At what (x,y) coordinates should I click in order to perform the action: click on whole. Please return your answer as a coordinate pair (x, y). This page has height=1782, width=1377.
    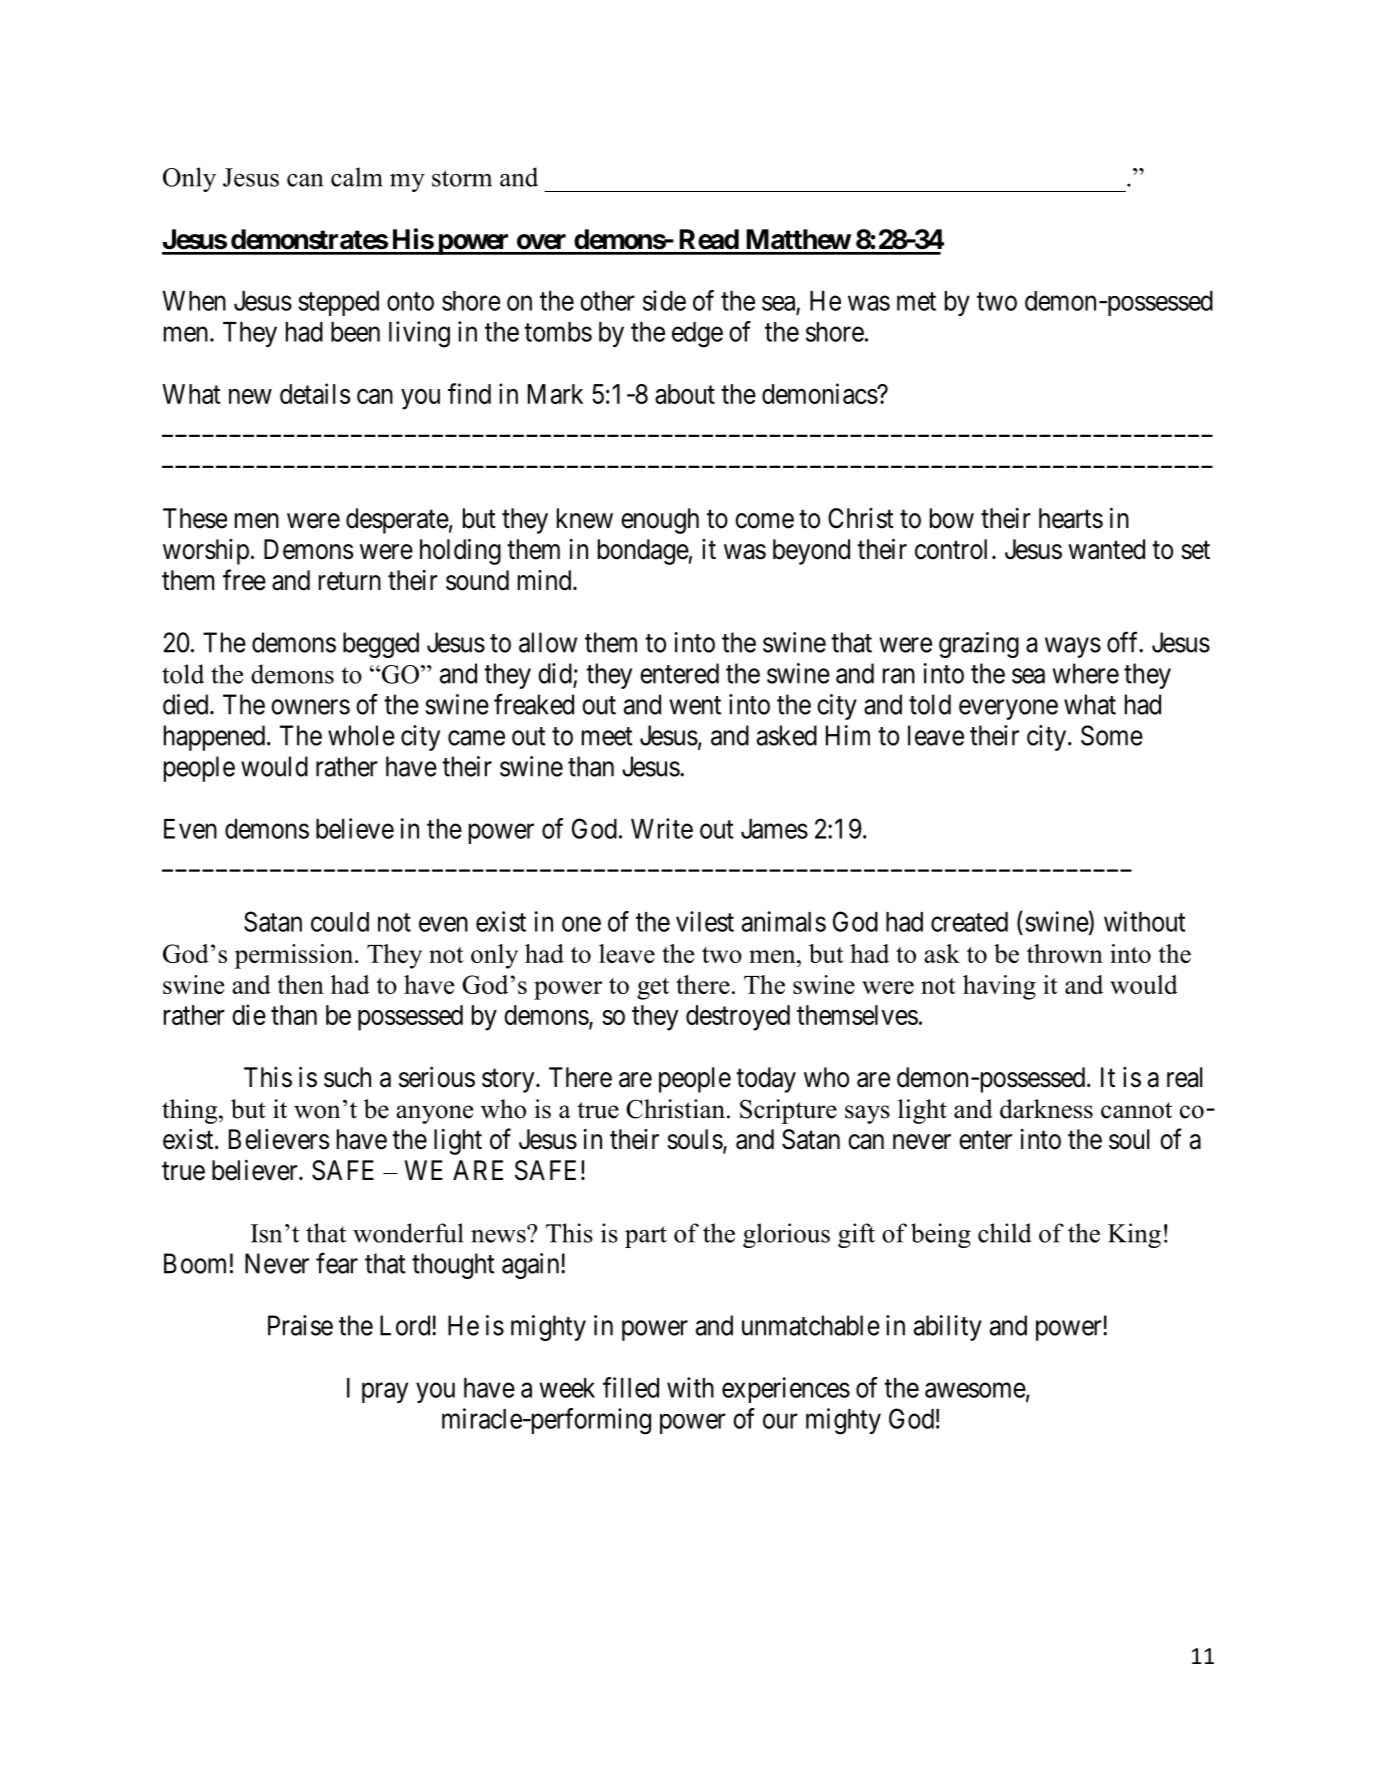
    Looking at the image, I should click on (361, 735).
